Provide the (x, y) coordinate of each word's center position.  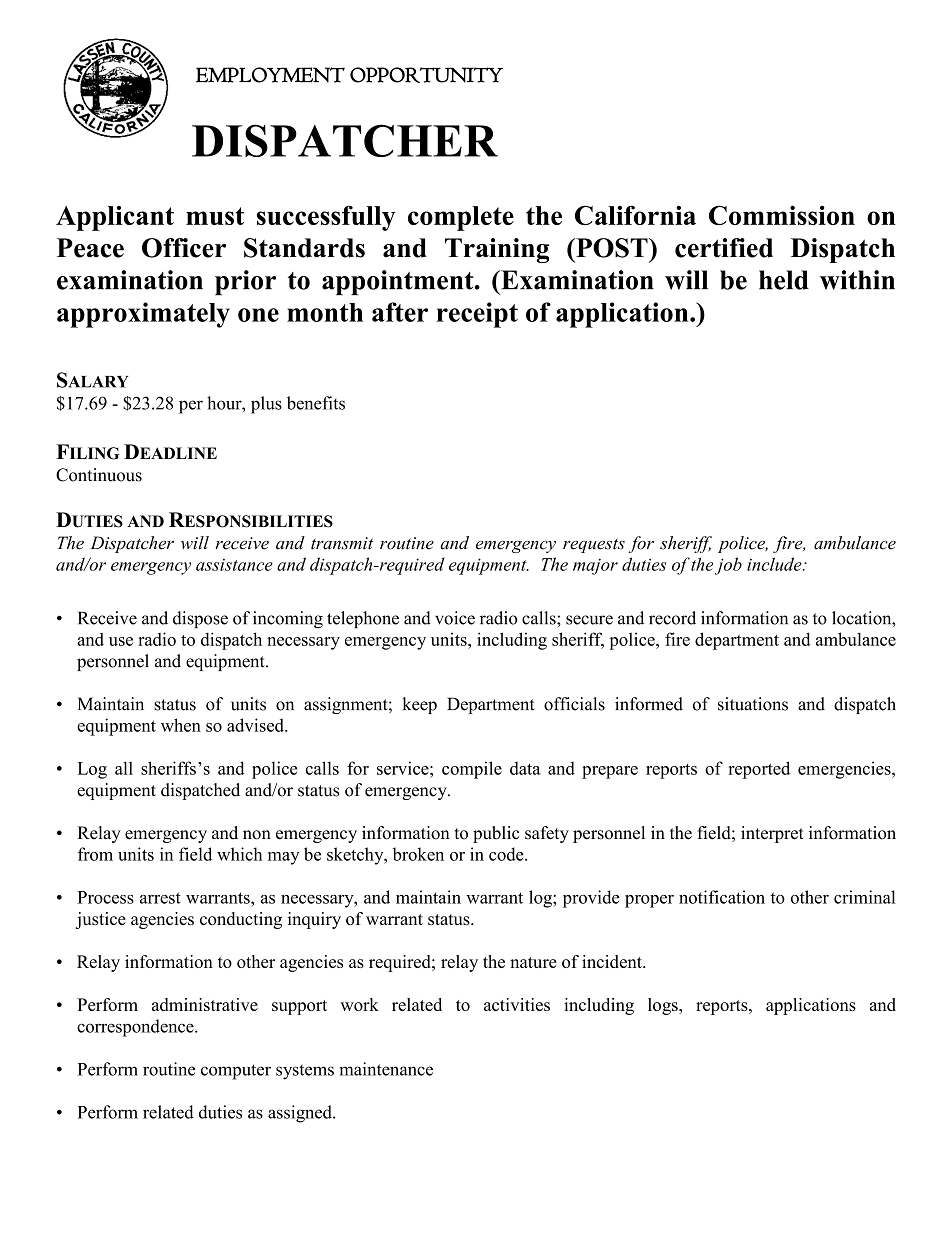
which (239, 854)
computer (236, 1072)
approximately (143, 315)
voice (455, 618)
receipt (477, 315)
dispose (200, 619)
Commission (782, 215)
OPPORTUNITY (426, 75)
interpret (772, 834)
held (784, 280)
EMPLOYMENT (270, 75)
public (496, 834)
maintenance (386, 1069)
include (775, 564)
